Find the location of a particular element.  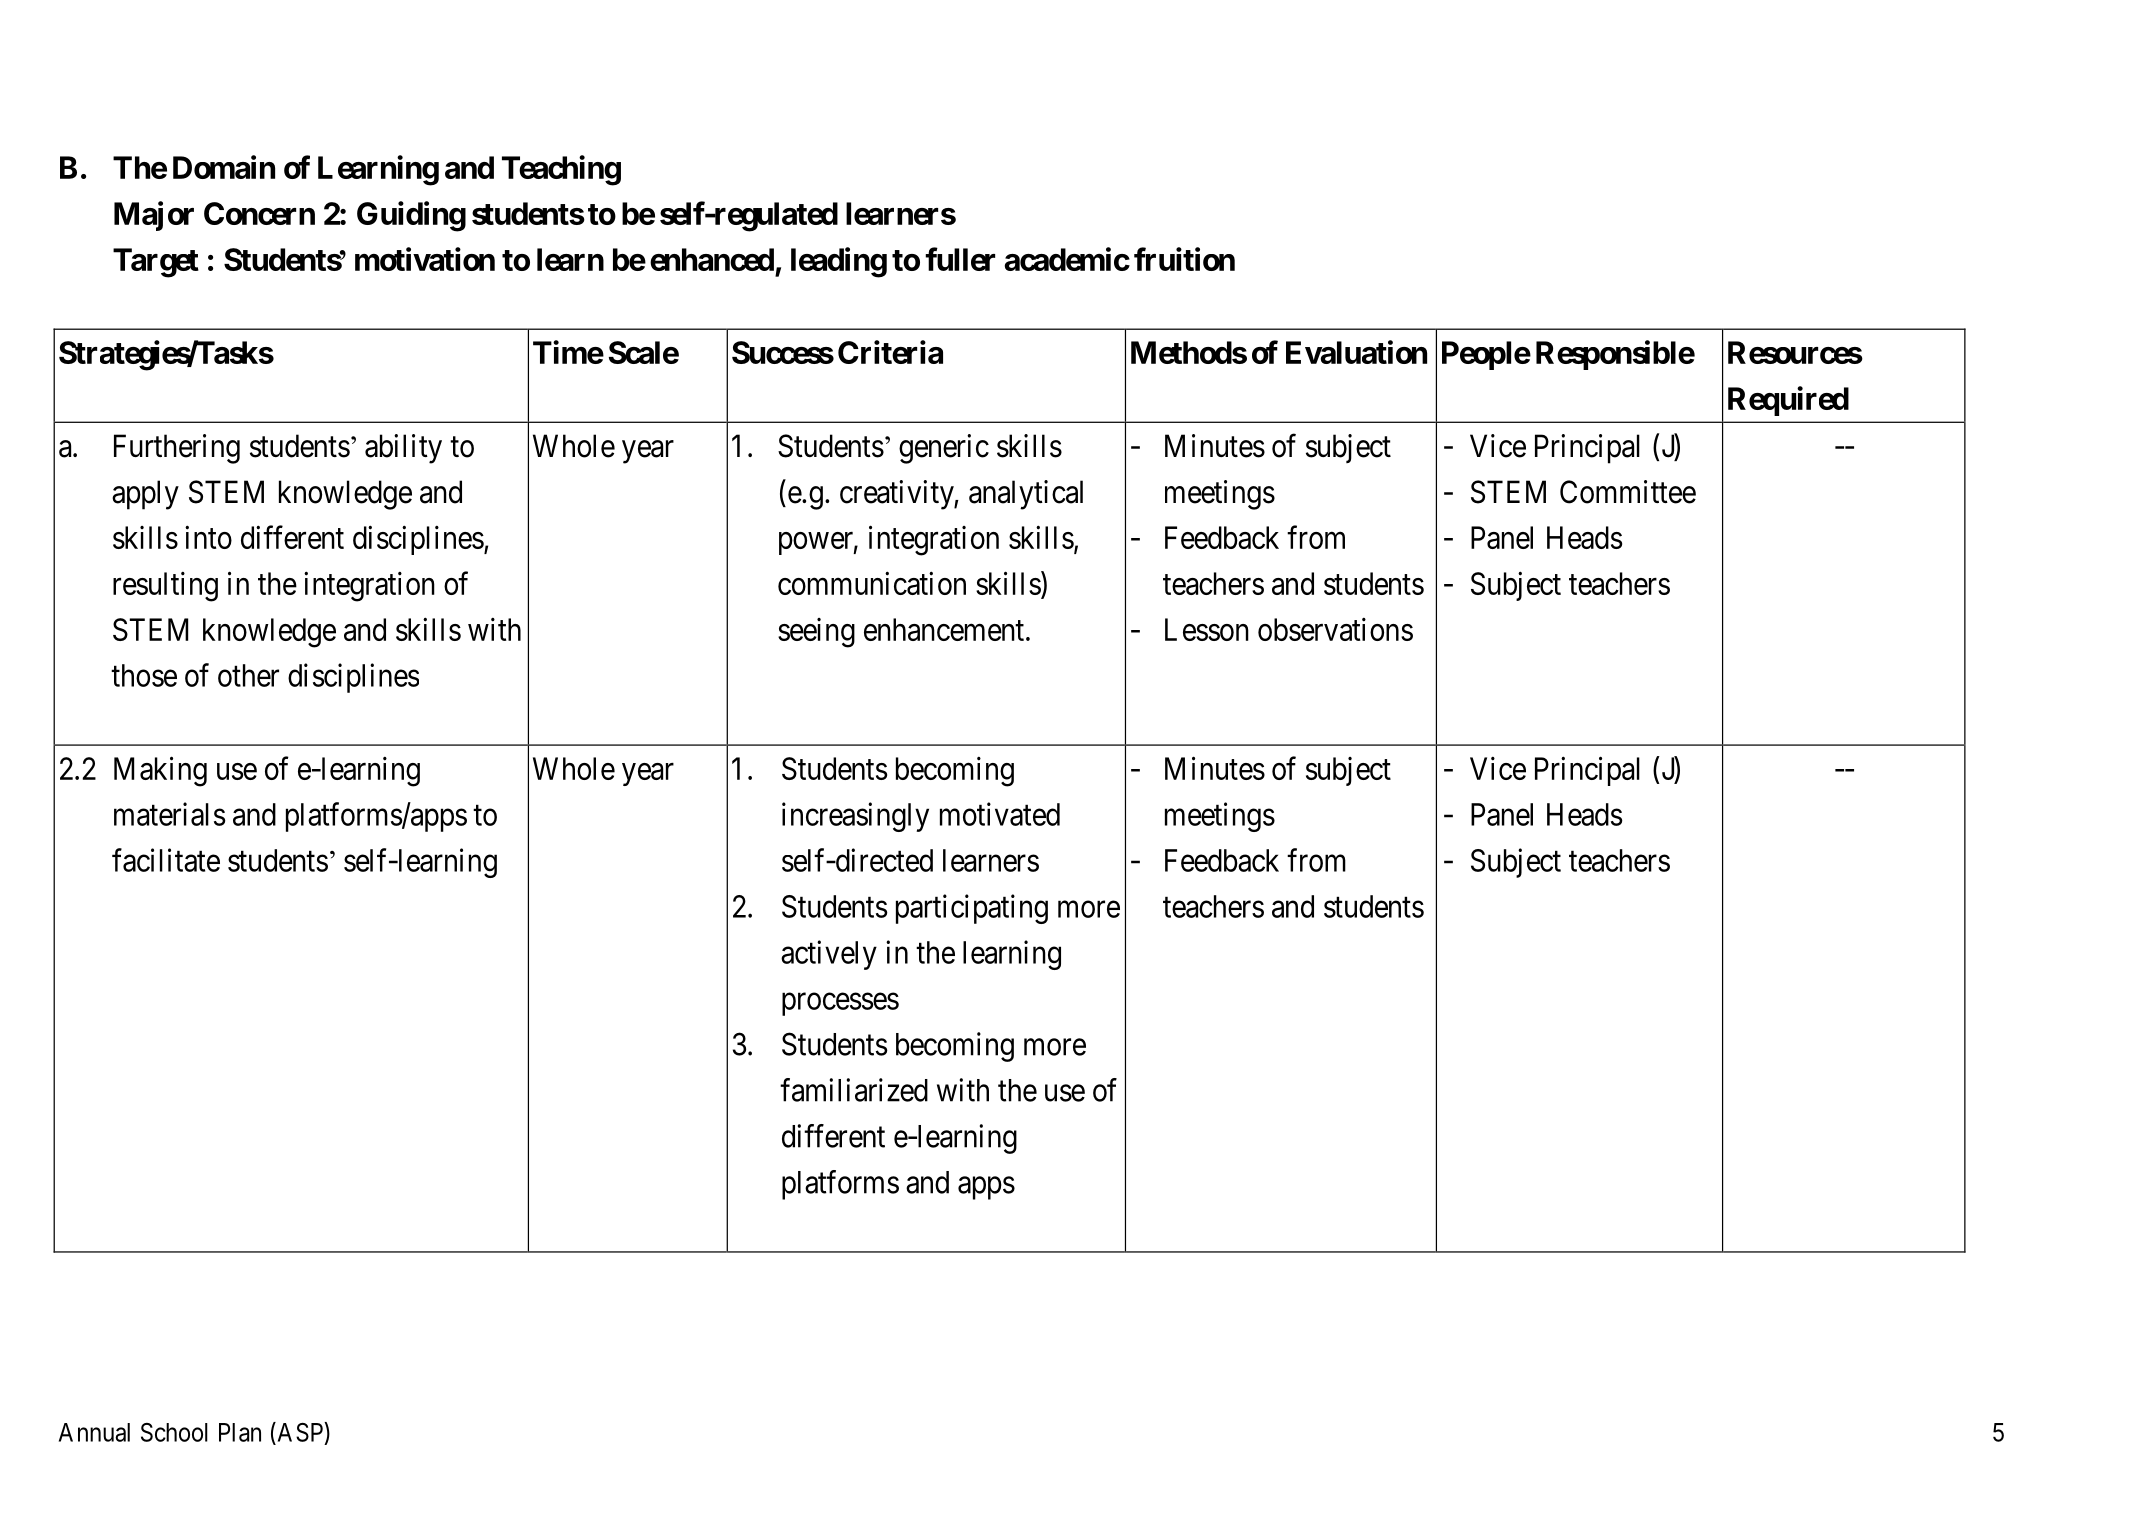

Concern is located at coordinates (259, 213).
